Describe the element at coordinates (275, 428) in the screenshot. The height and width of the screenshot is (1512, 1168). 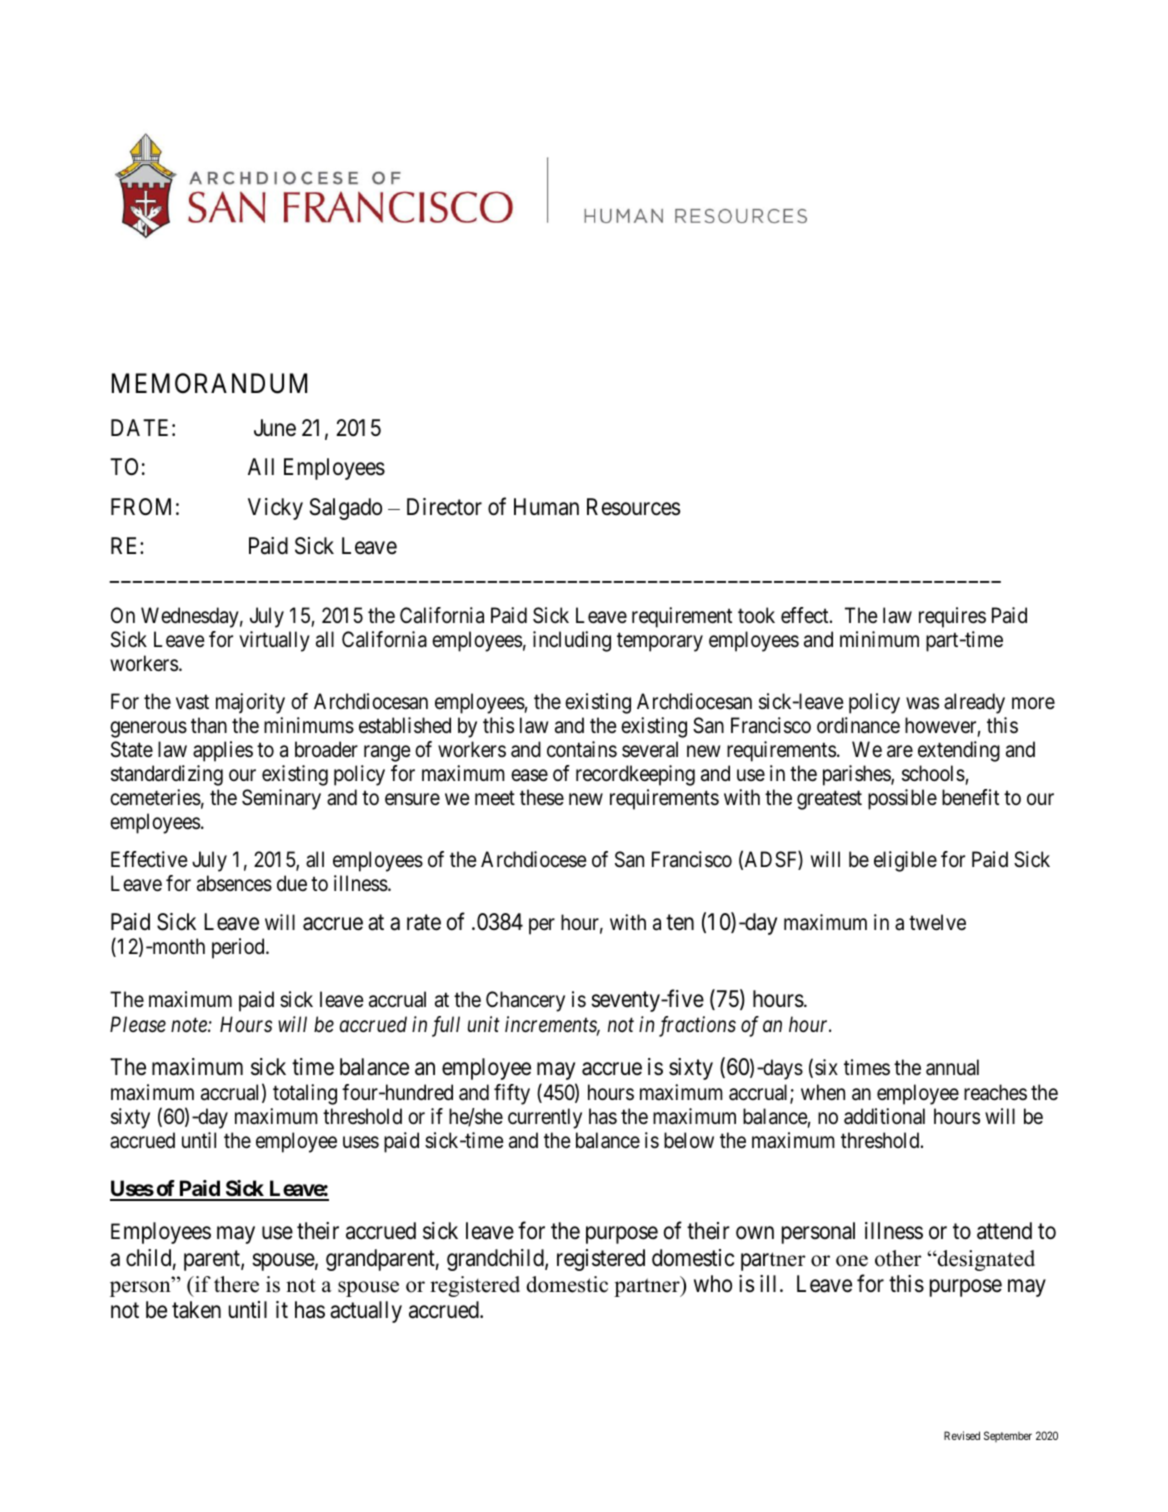
I see `June` at that location.
